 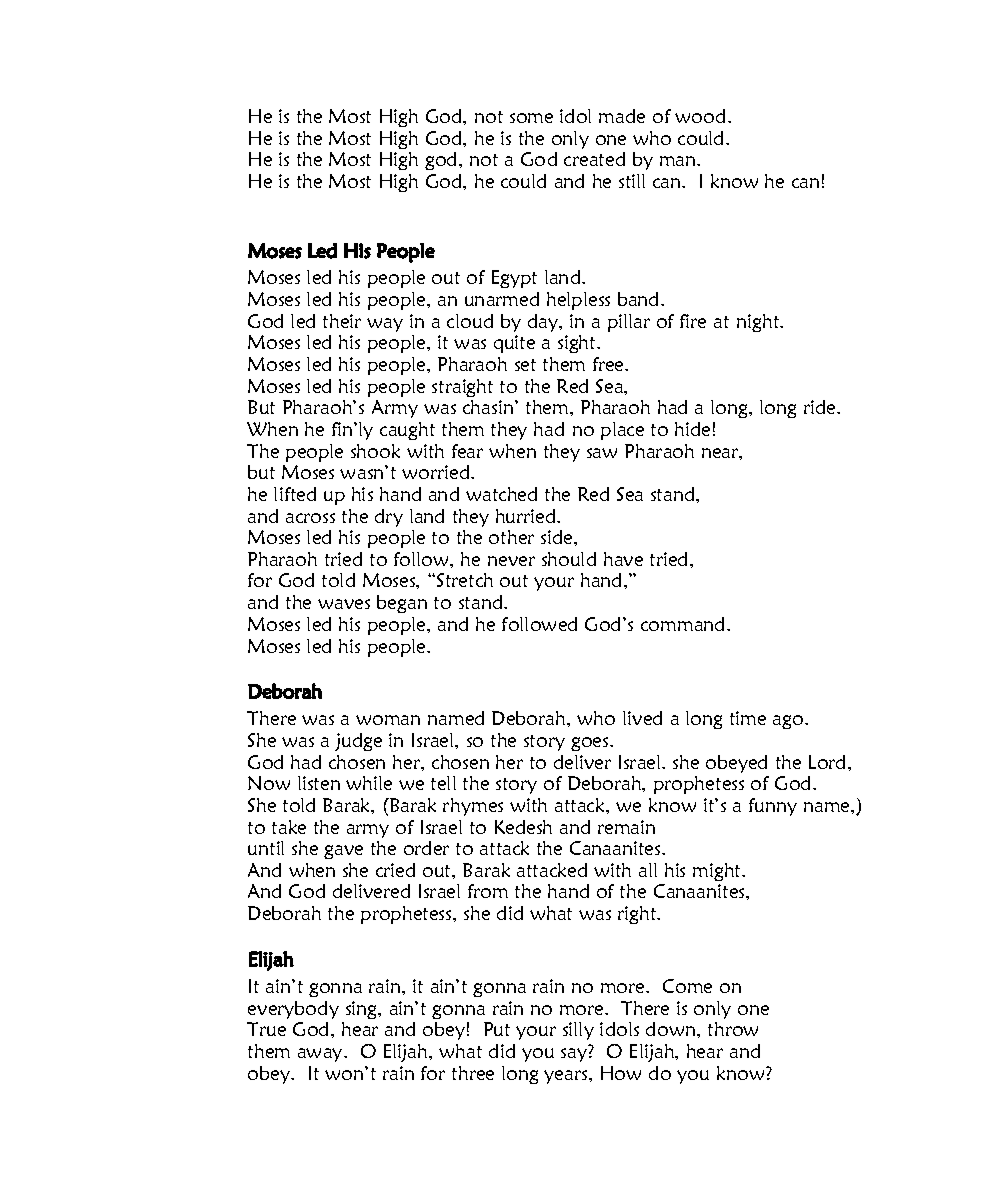 I want to click on throw, so click(x=733, y=1029).
